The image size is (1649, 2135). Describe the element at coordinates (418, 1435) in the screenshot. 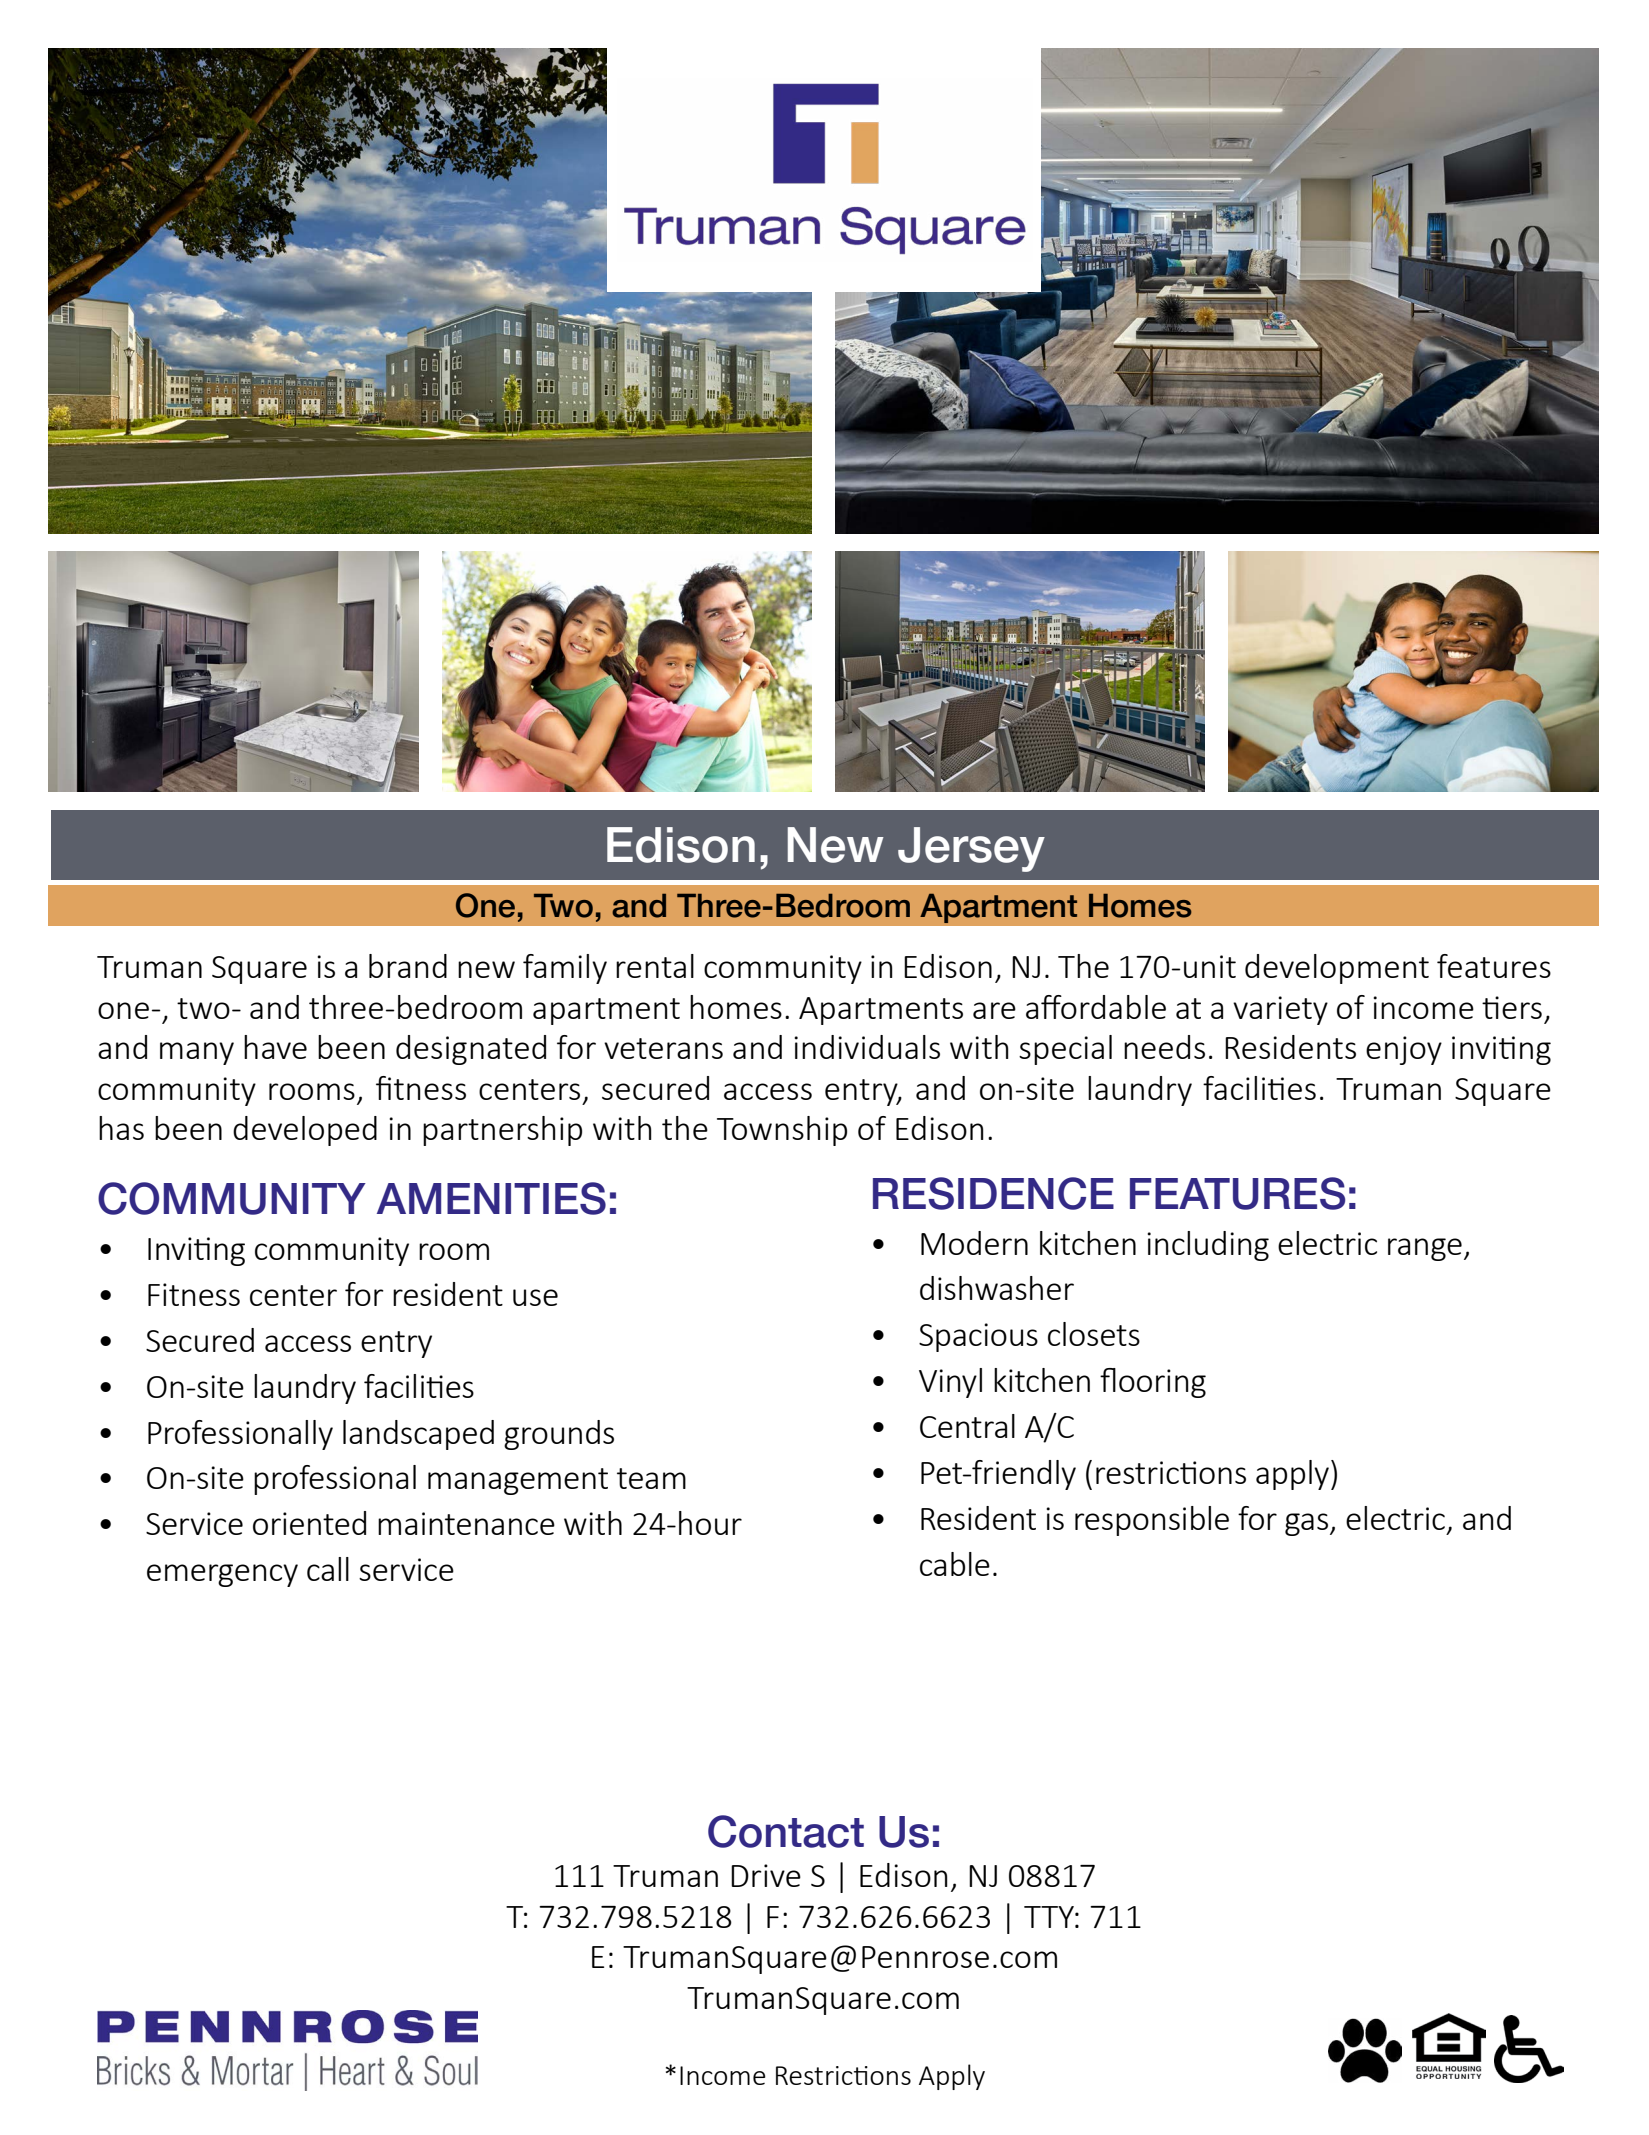

I see `landscaped` at that location.
